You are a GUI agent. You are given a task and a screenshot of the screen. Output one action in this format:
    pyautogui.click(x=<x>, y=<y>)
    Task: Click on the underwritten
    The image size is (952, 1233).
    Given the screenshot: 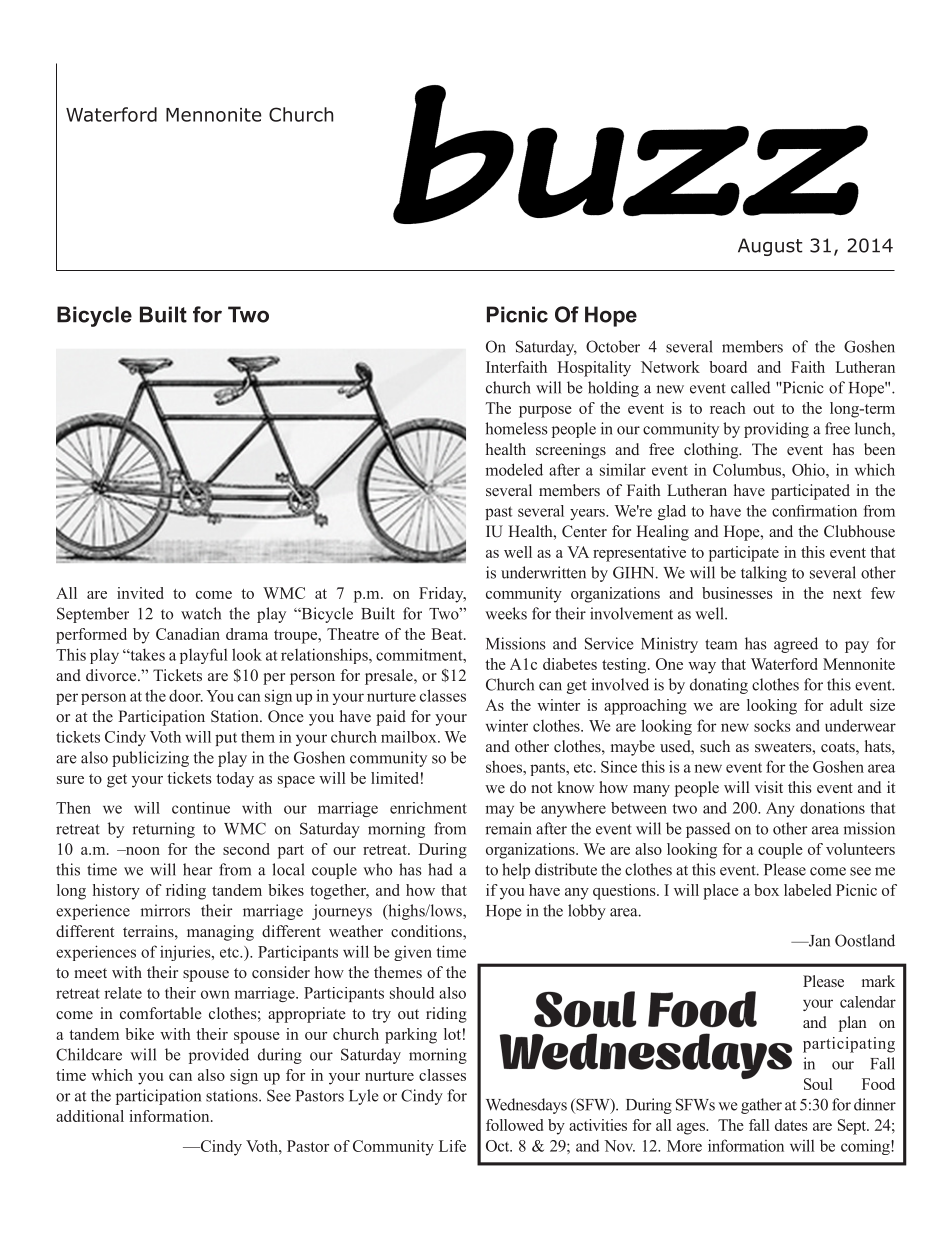 What is the action you would take?
    pyautogui.click(x=543, y=572)
